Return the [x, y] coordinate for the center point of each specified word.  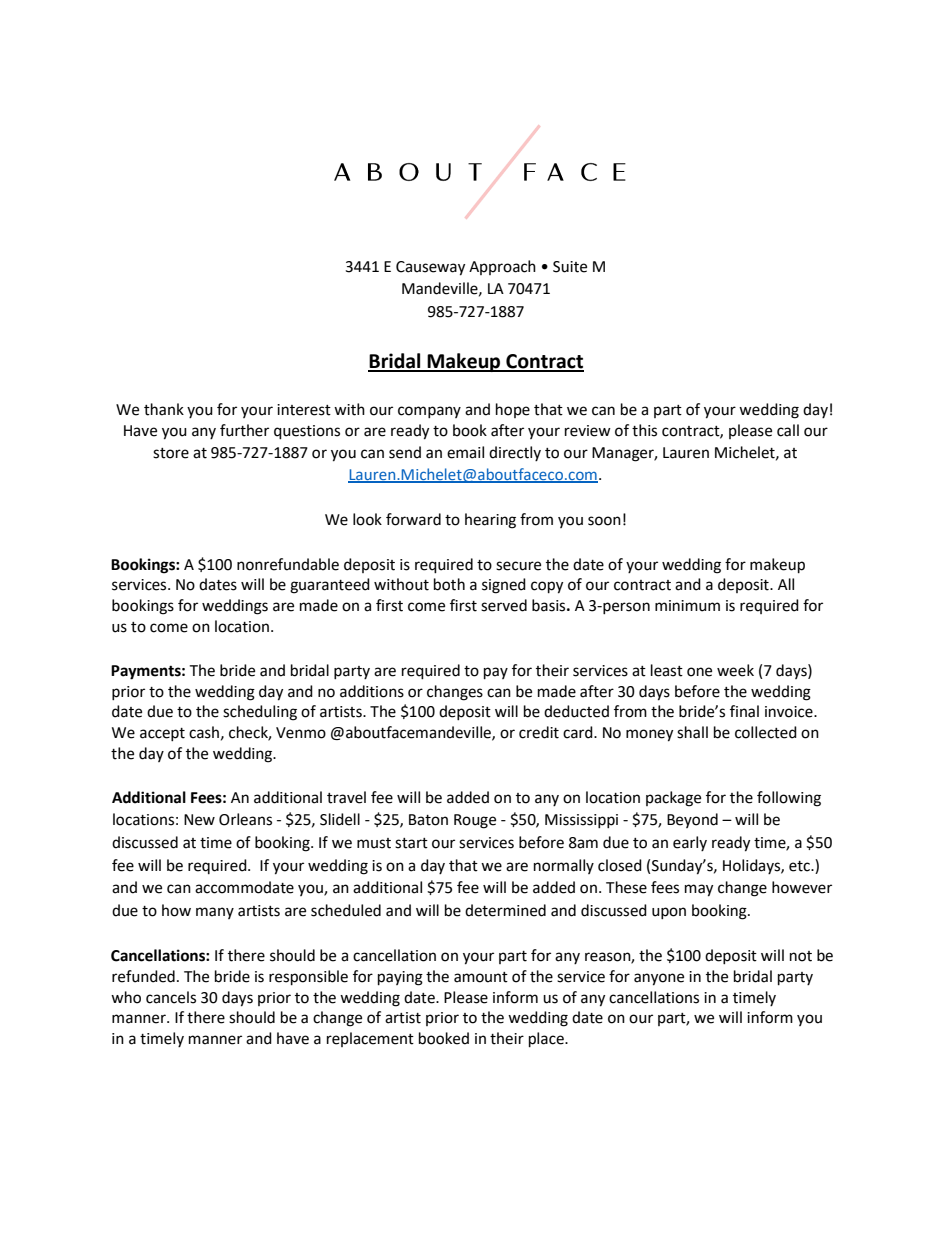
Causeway [430, 268]
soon [604, 521]
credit [539, 732]
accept [162, 734]
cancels [171, 997]
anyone [659, 979]
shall [692, 732]
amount [481, 977]
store [171, 453]
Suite [570, 267]
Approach [502, 267]
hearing [490, 521]
